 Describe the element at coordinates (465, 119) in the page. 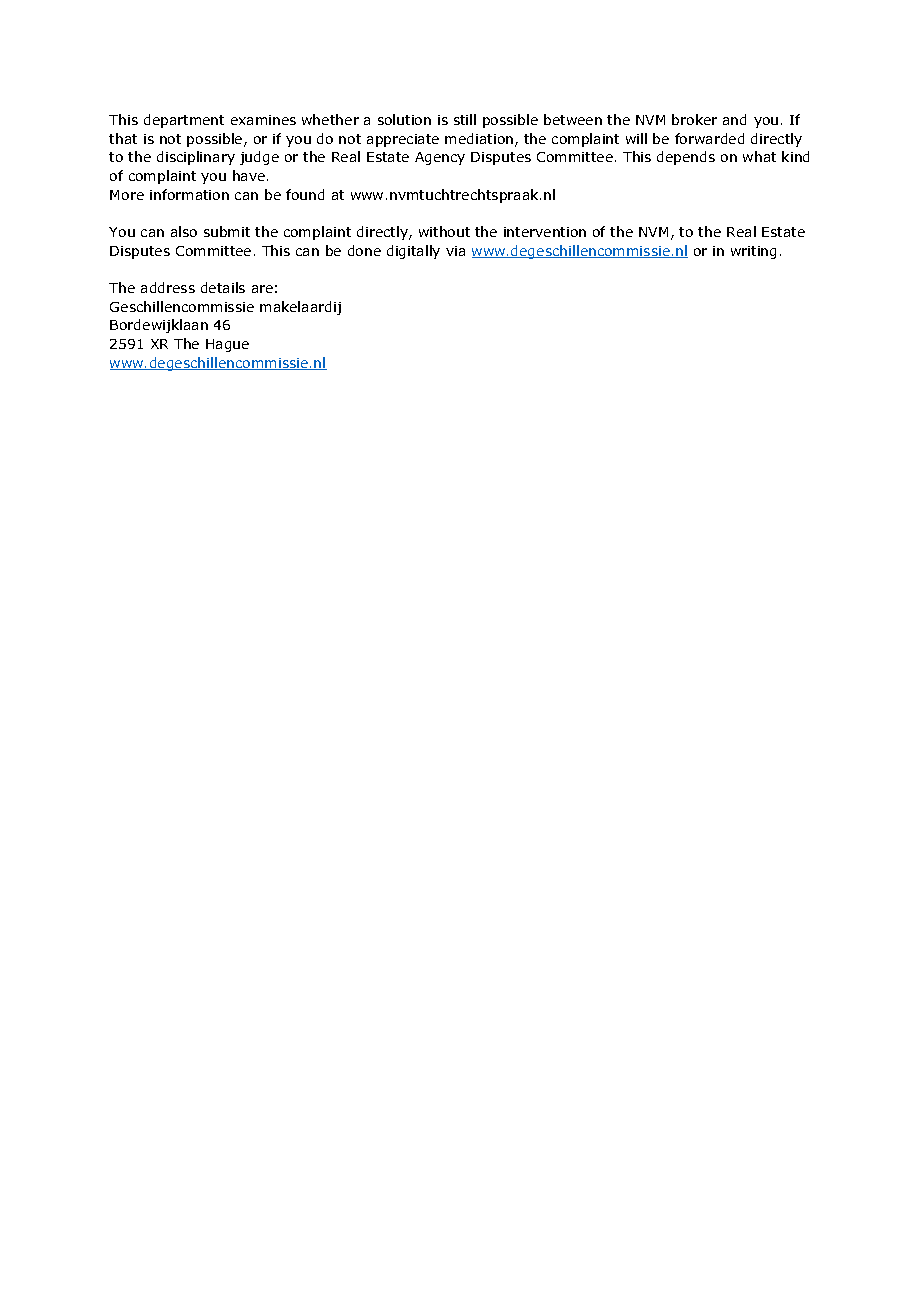

I see `still` at that location.
